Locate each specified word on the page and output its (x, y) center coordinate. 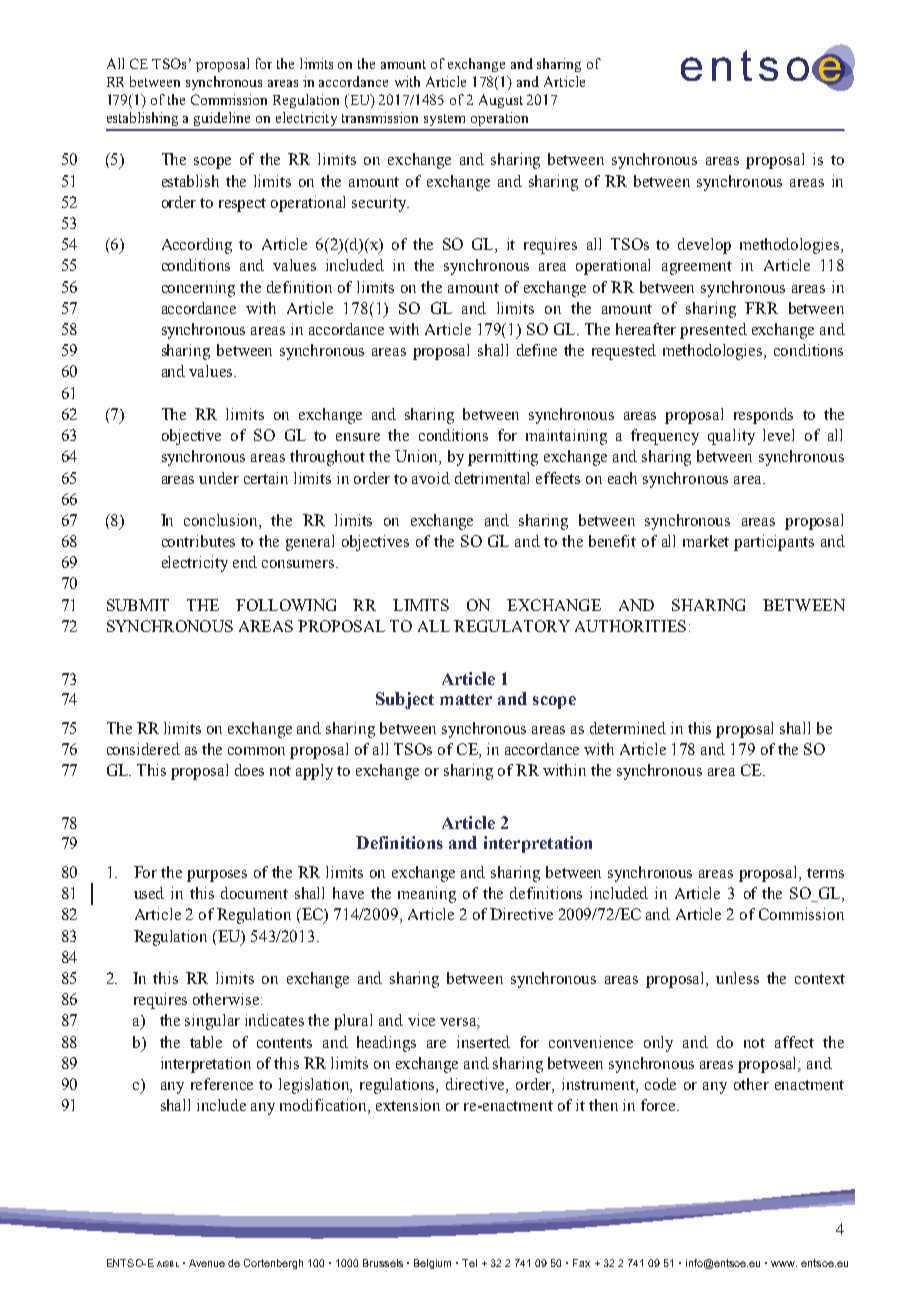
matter (466, 699)
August (501, 101)
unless (737, 978)
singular (212, 1022)
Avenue (207, 1263)
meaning (427, 895)
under (219, 478)
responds (763, 416)
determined (628, 728)
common (256, 751)
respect (242, 205)
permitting (503, 458)
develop (704, 246)
